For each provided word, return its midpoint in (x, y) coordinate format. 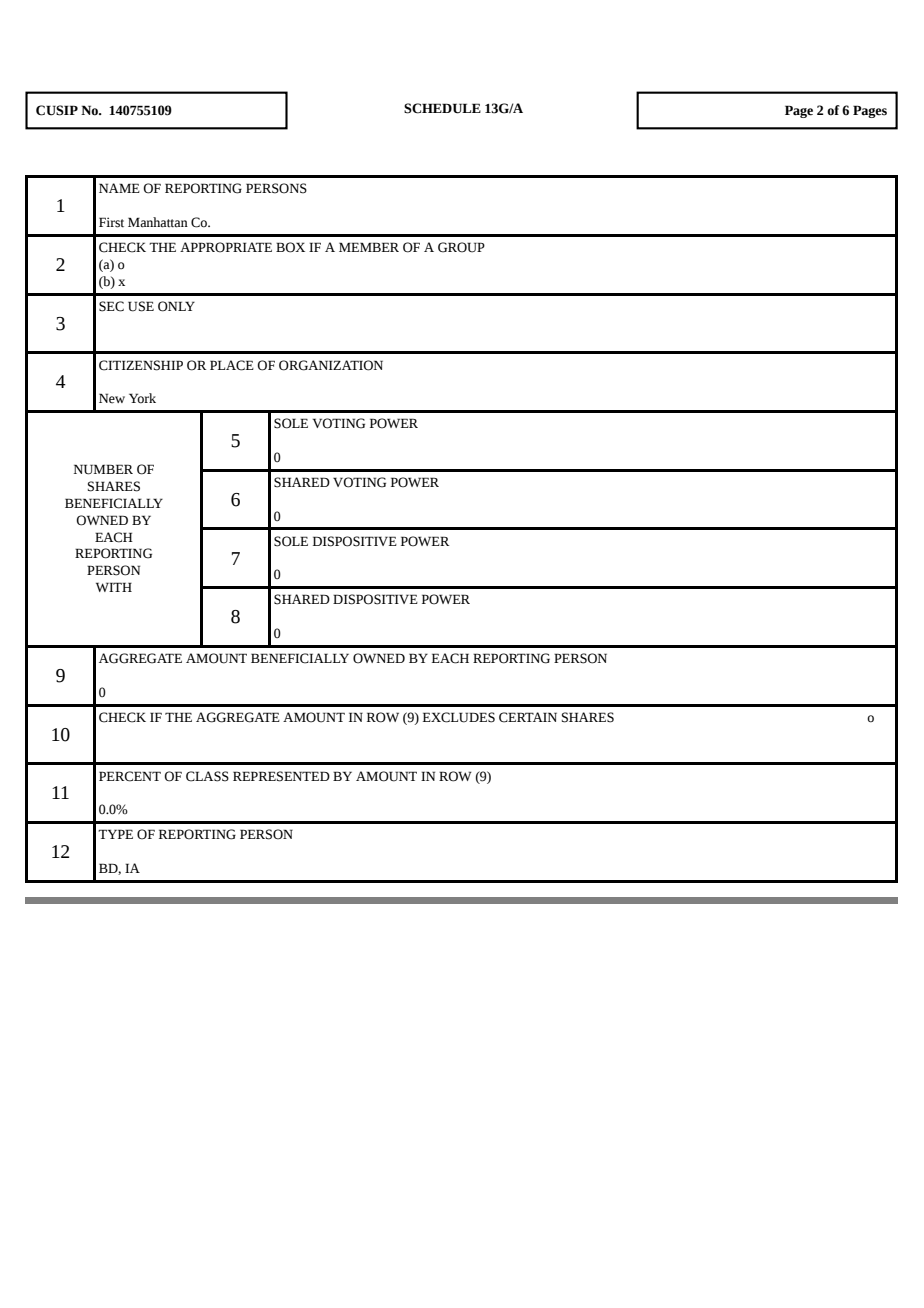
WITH (114, 587)
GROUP (461, 247)
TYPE (115, 834)
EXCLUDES (459, 717)
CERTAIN (528, 717)
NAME (119, 188)
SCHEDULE (442, 108)
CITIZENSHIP (141, 365)
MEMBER (369, 247)
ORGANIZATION (331, 365)
